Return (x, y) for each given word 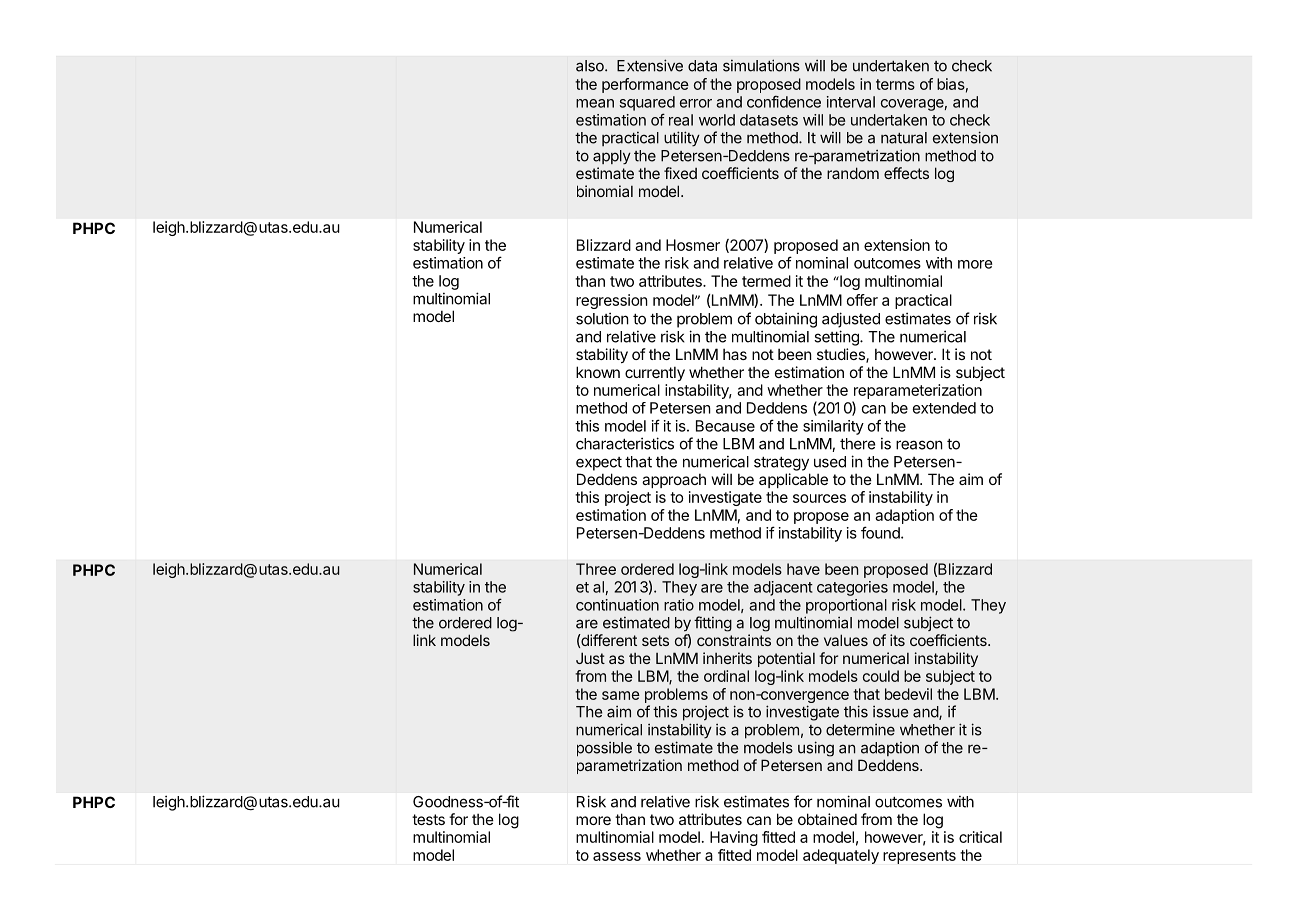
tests (428, 819)
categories (852, 588)
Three (596, 569)
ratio (679, 605)
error (696, 103)
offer (862, 300)
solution (602, 318)
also (591, 66)
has (735, 354)
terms (895, 84)
